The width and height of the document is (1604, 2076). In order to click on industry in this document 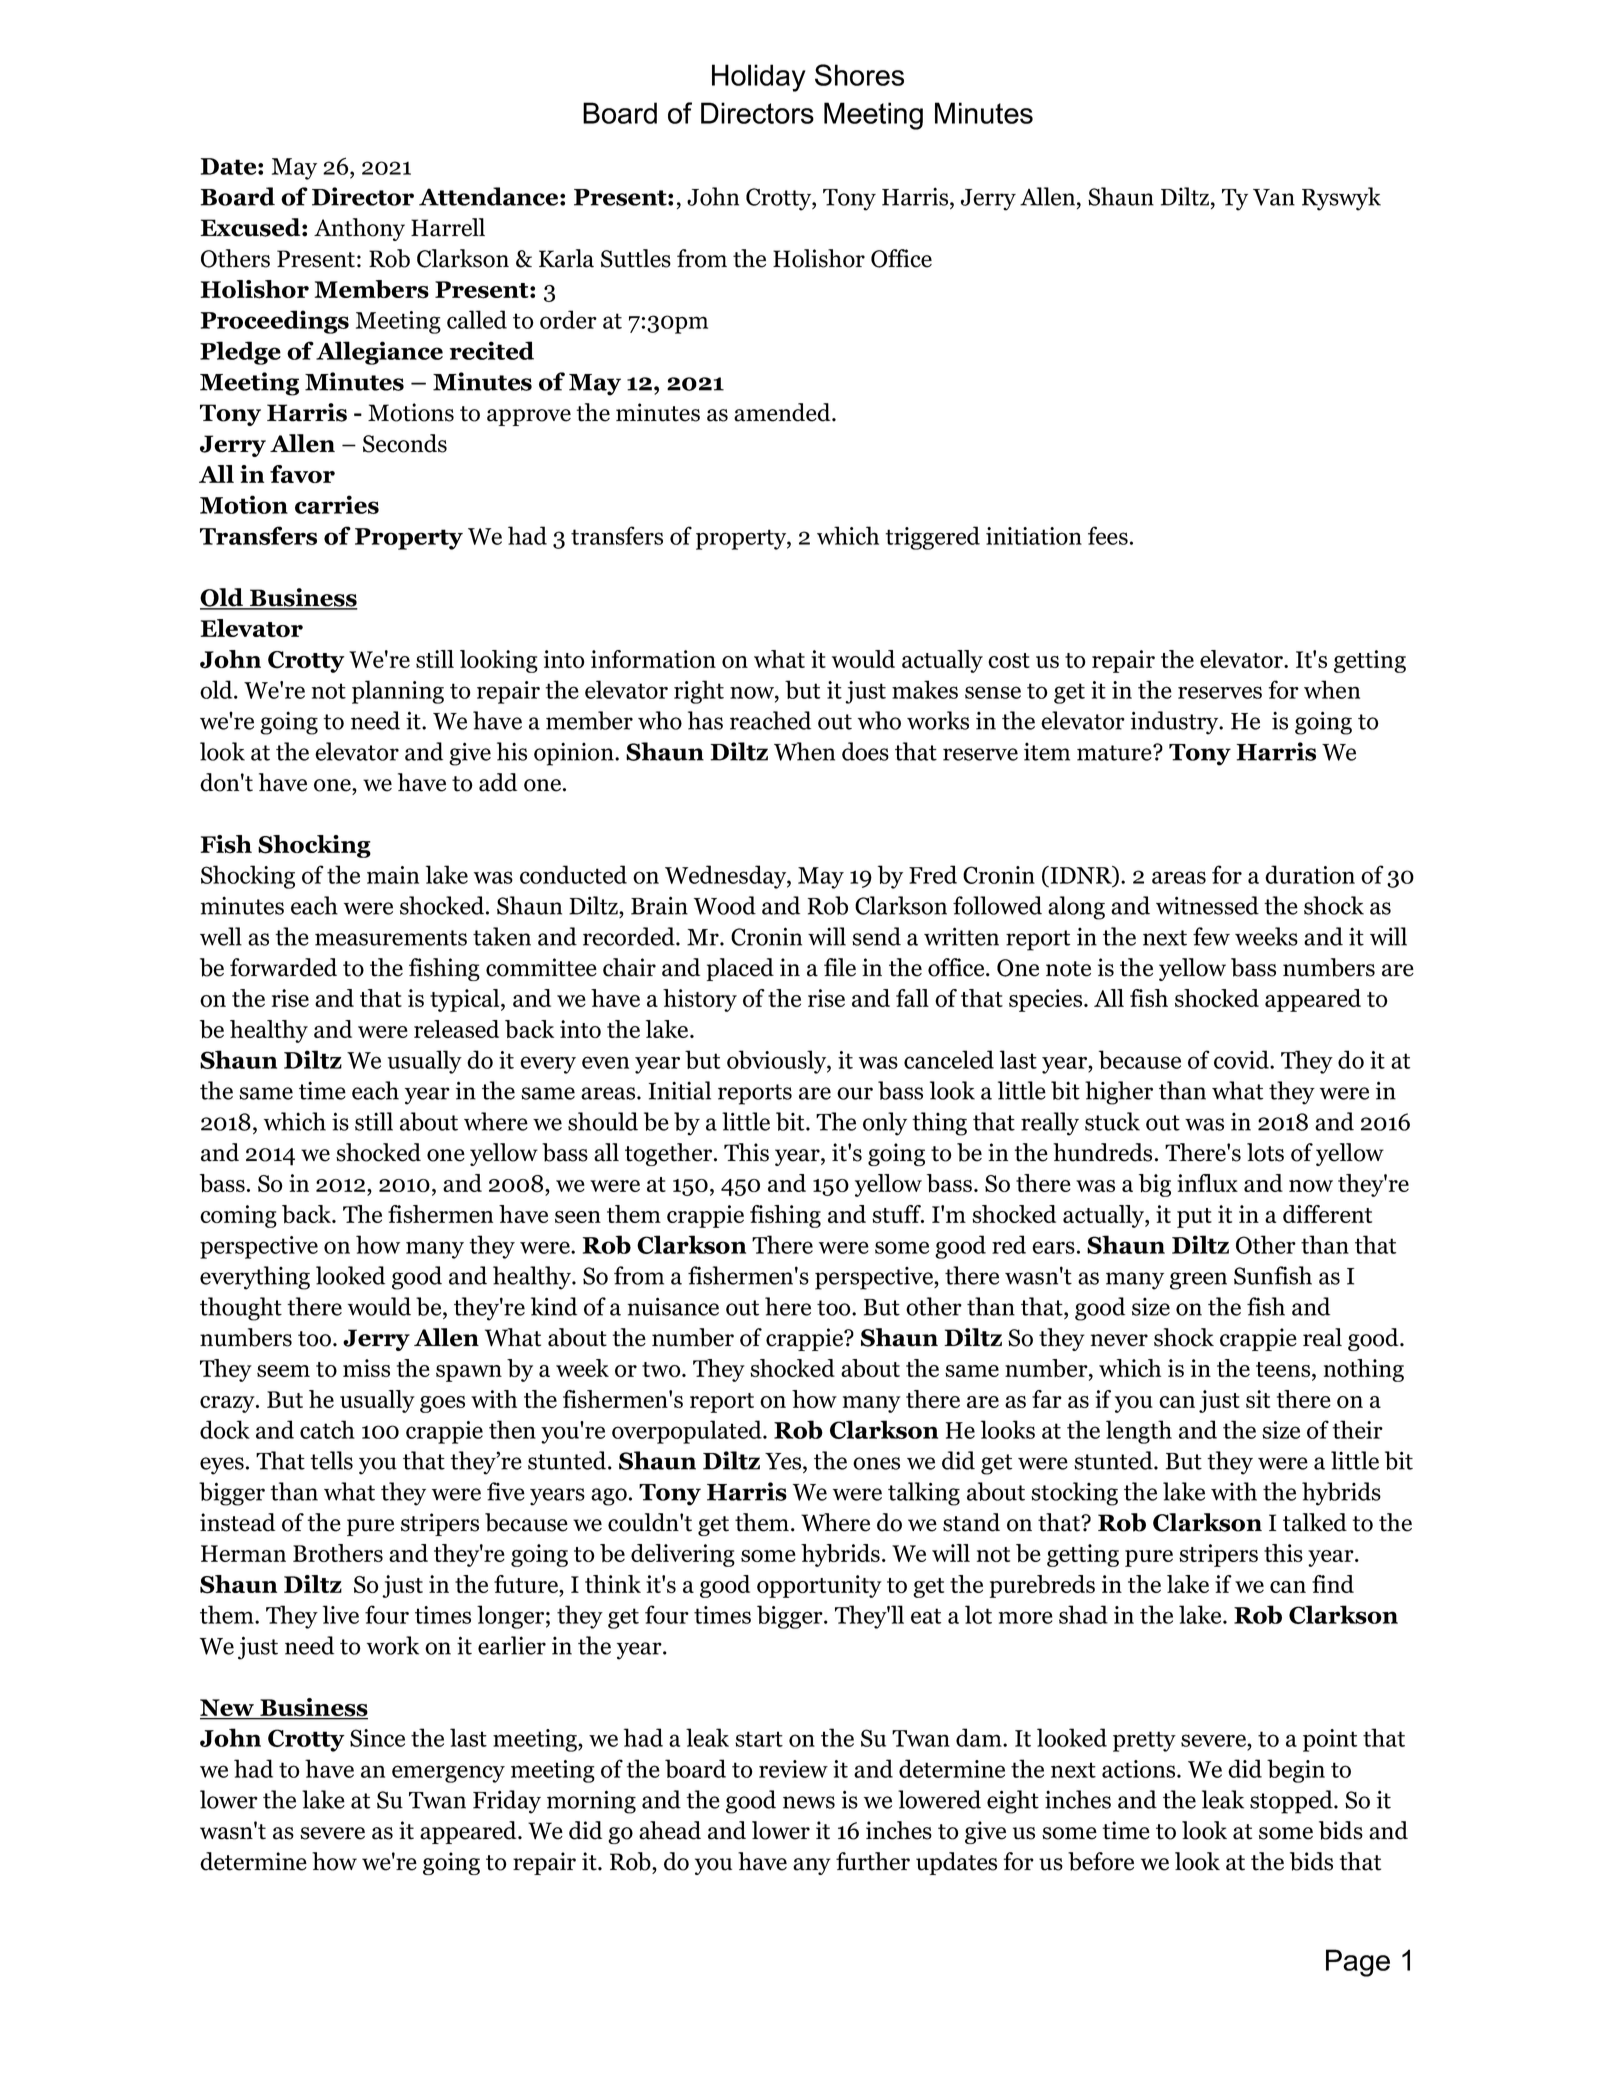, I will do `click(1176, 723)`.
